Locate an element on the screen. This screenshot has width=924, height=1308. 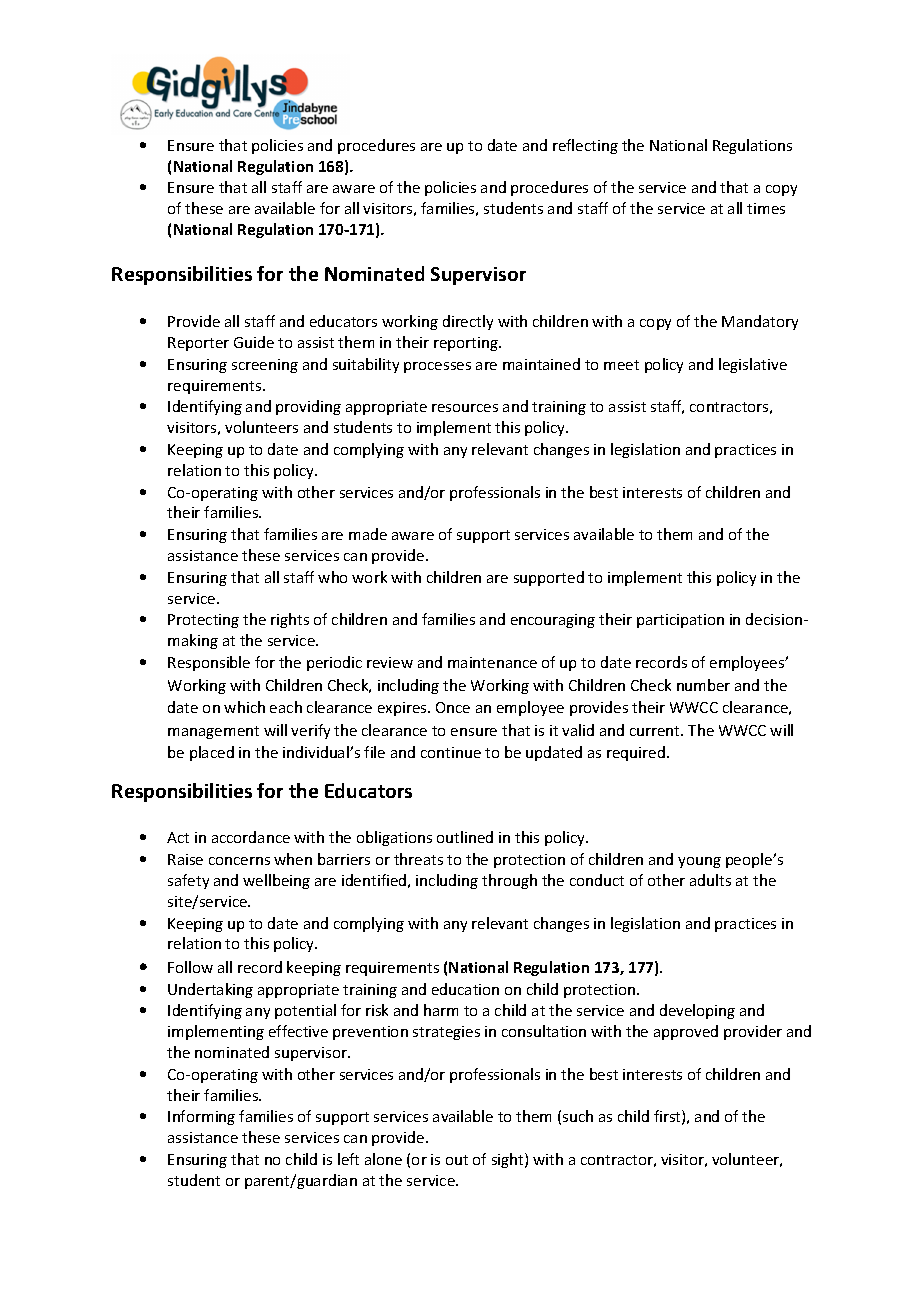
wellbeing is located at coordinates (276, 881).
